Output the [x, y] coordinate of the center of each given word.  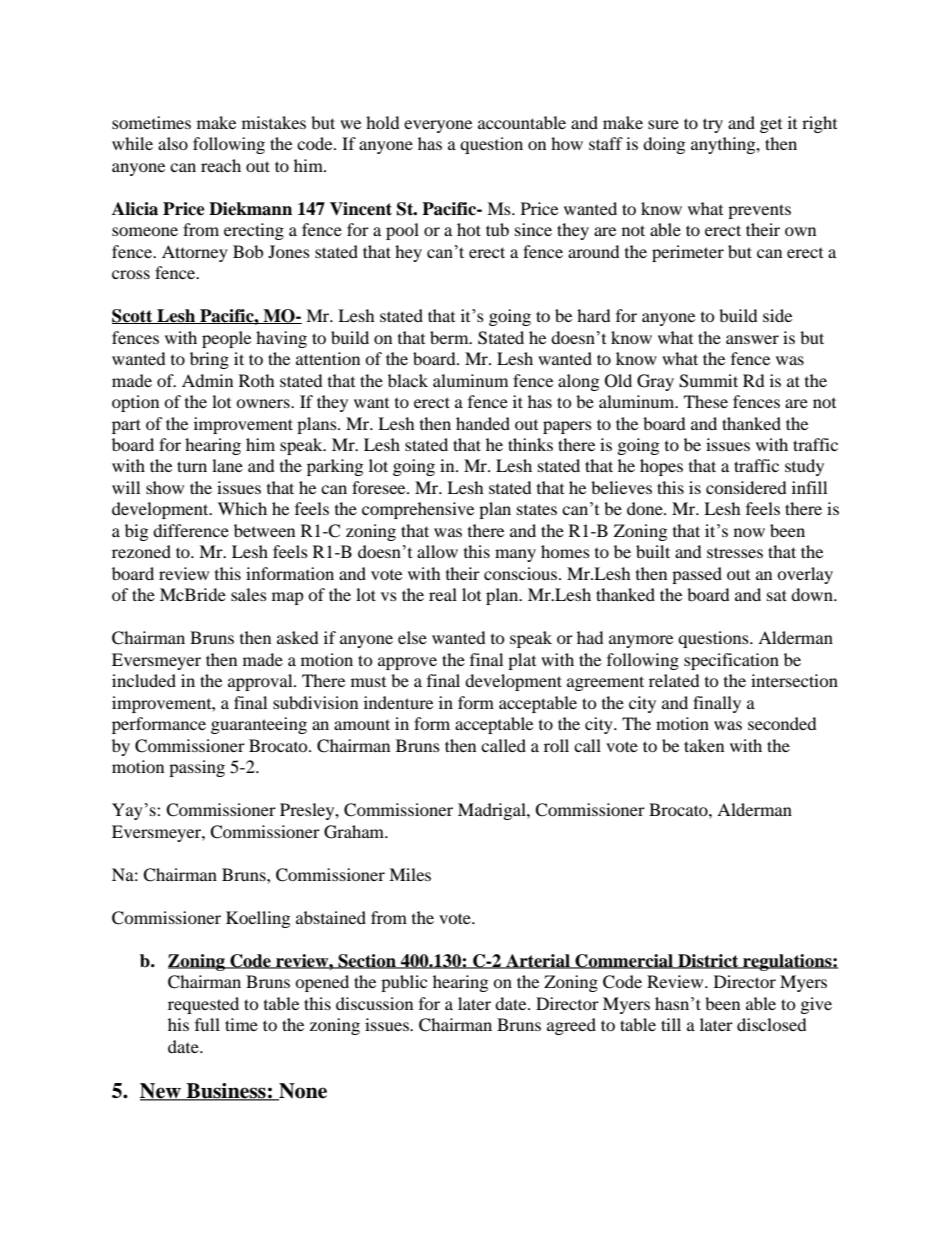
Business [226, 1092]
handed [483, 423]
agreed [571, 1026]
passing [197, 768]
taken [704, 745]
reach [221, 165]
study [804, 467]
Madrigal [493, 811]
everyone [438, 126]
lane [227, 465]
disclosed [771, 1024]
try [713, 125]
